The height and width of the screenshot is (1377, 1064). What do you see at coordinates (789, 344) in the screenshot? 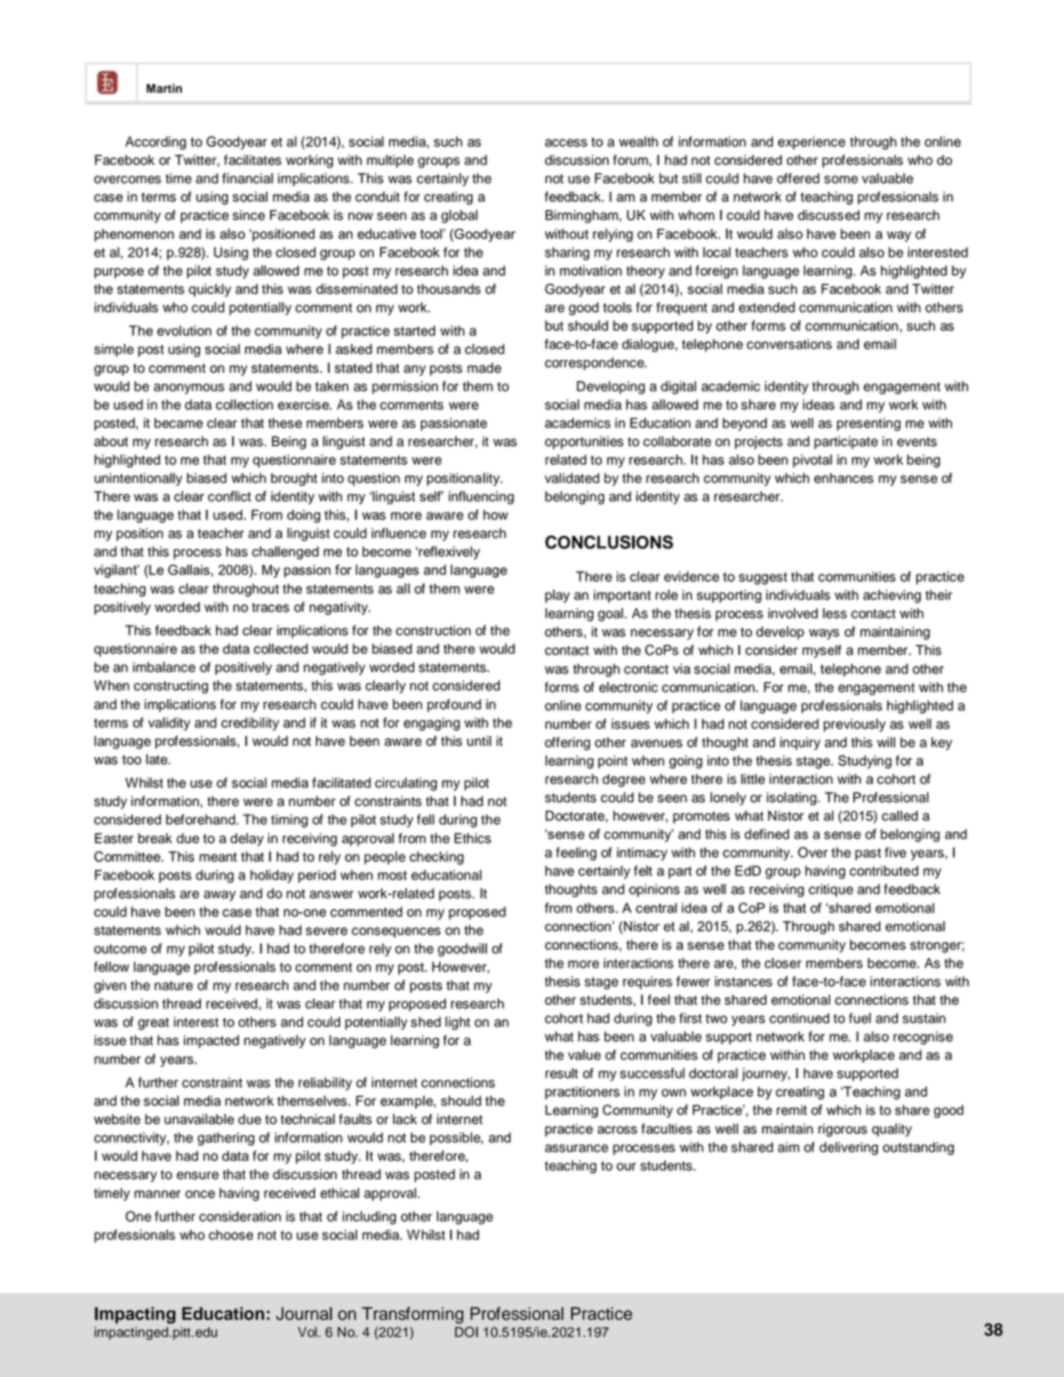
I see `conversations` at bounding box center [789, 344].
